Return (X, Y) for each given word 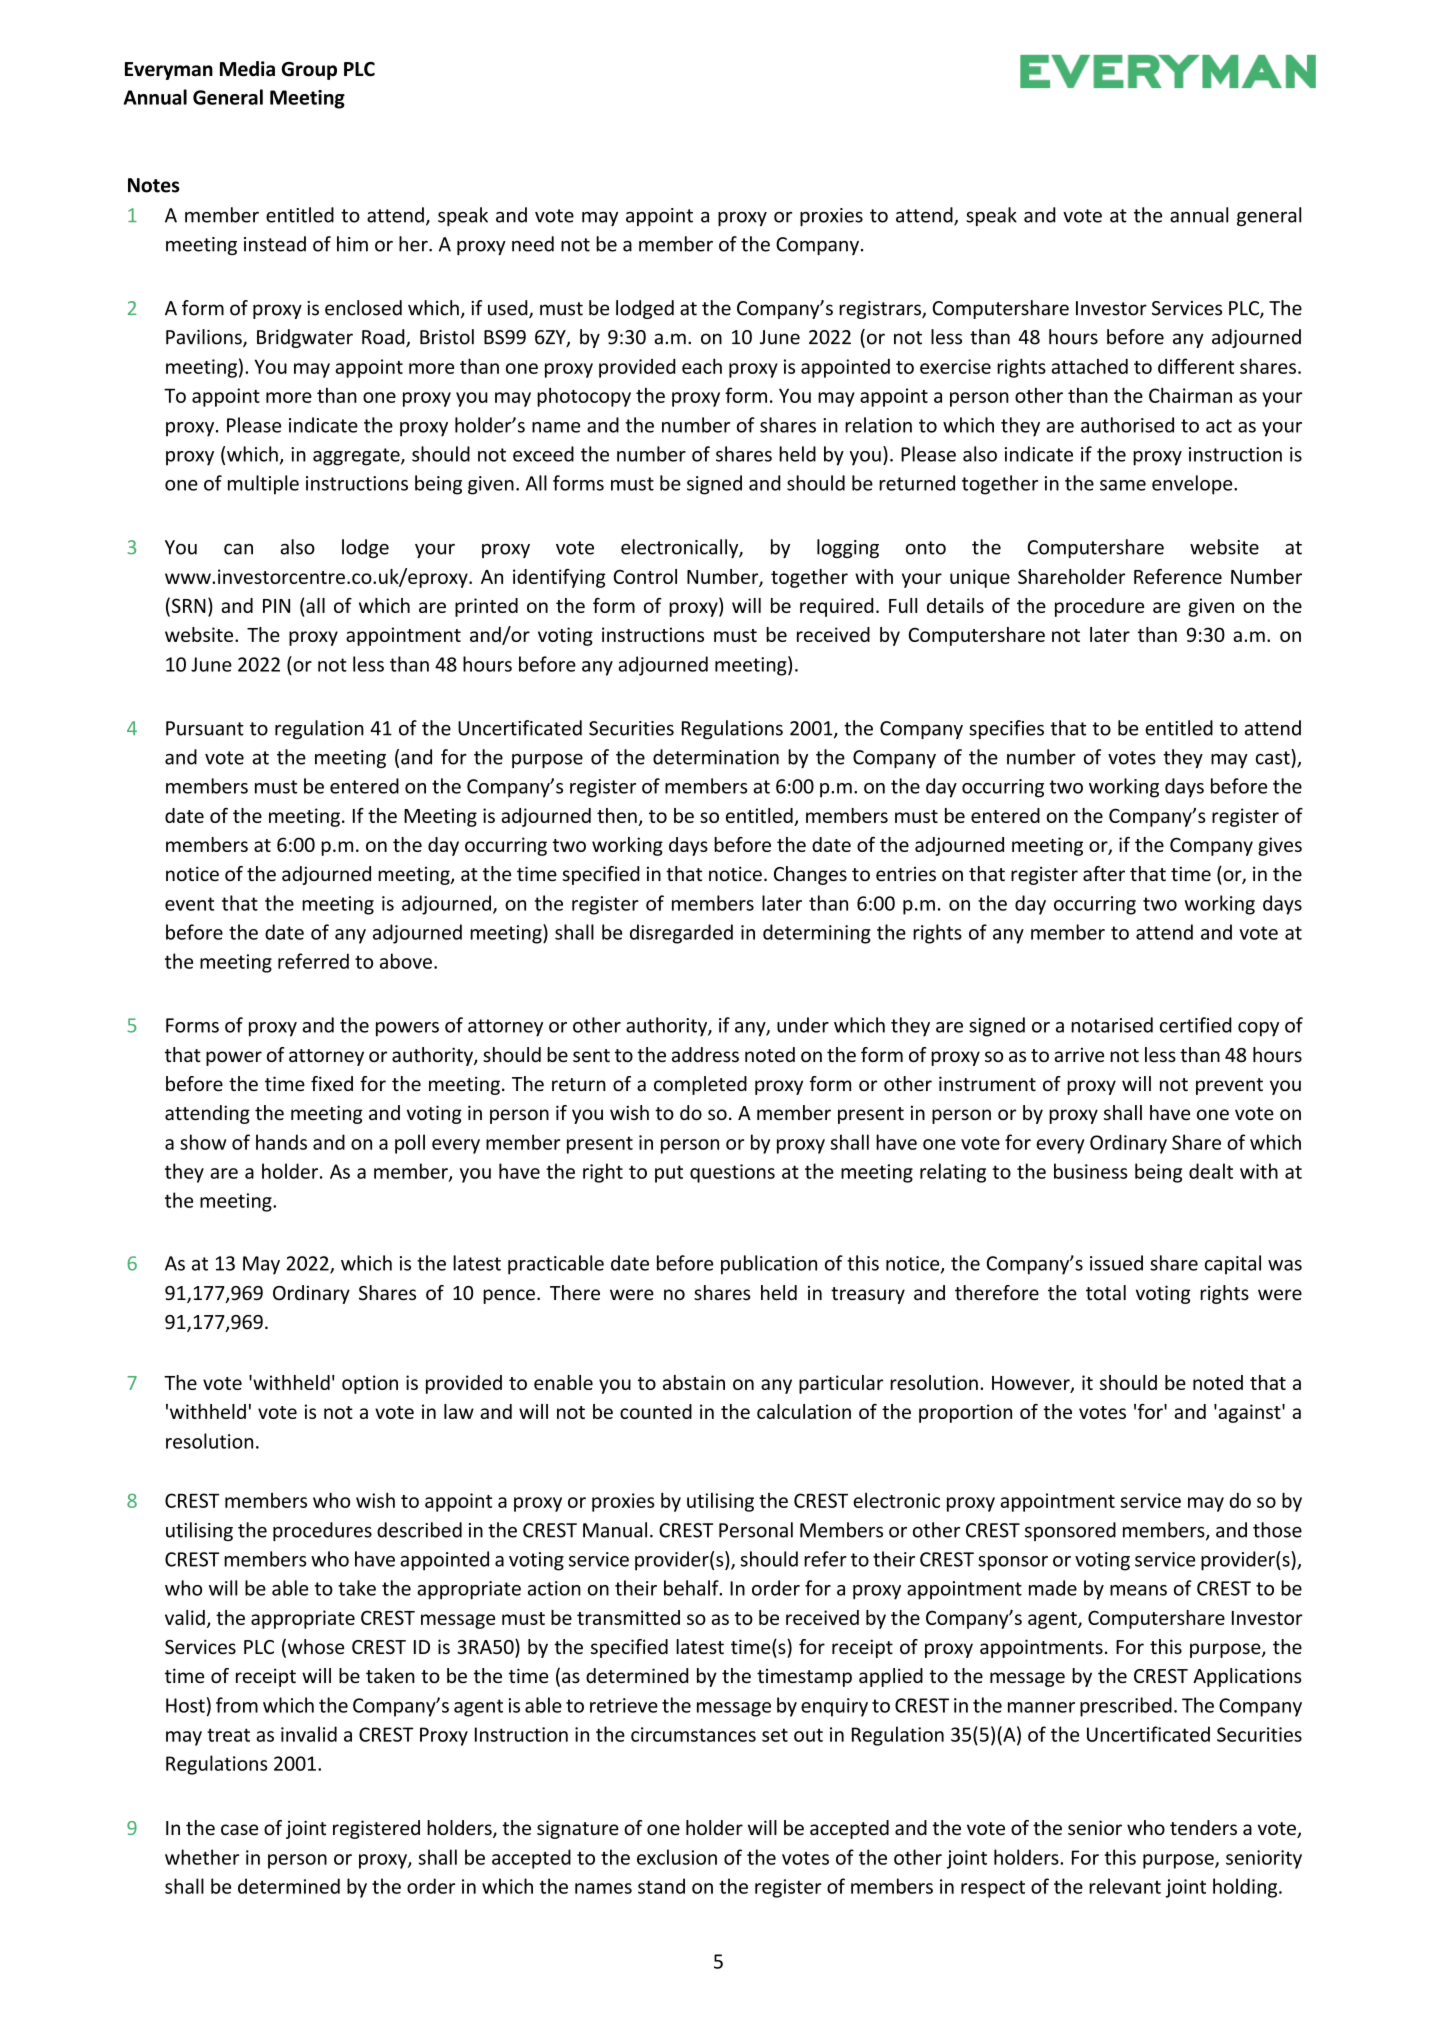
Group (309, 71)
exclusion (677, 1857)
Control (645, 576)
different (1196, 366)
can (238, 549)
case (239, 1829)
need (533, 244)
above (406, 961)
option (370, 1384)
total (1106, 1292)
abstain (694, 1382)
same (1123, 485)
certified (1196, 1025)
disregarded (681, 934)
